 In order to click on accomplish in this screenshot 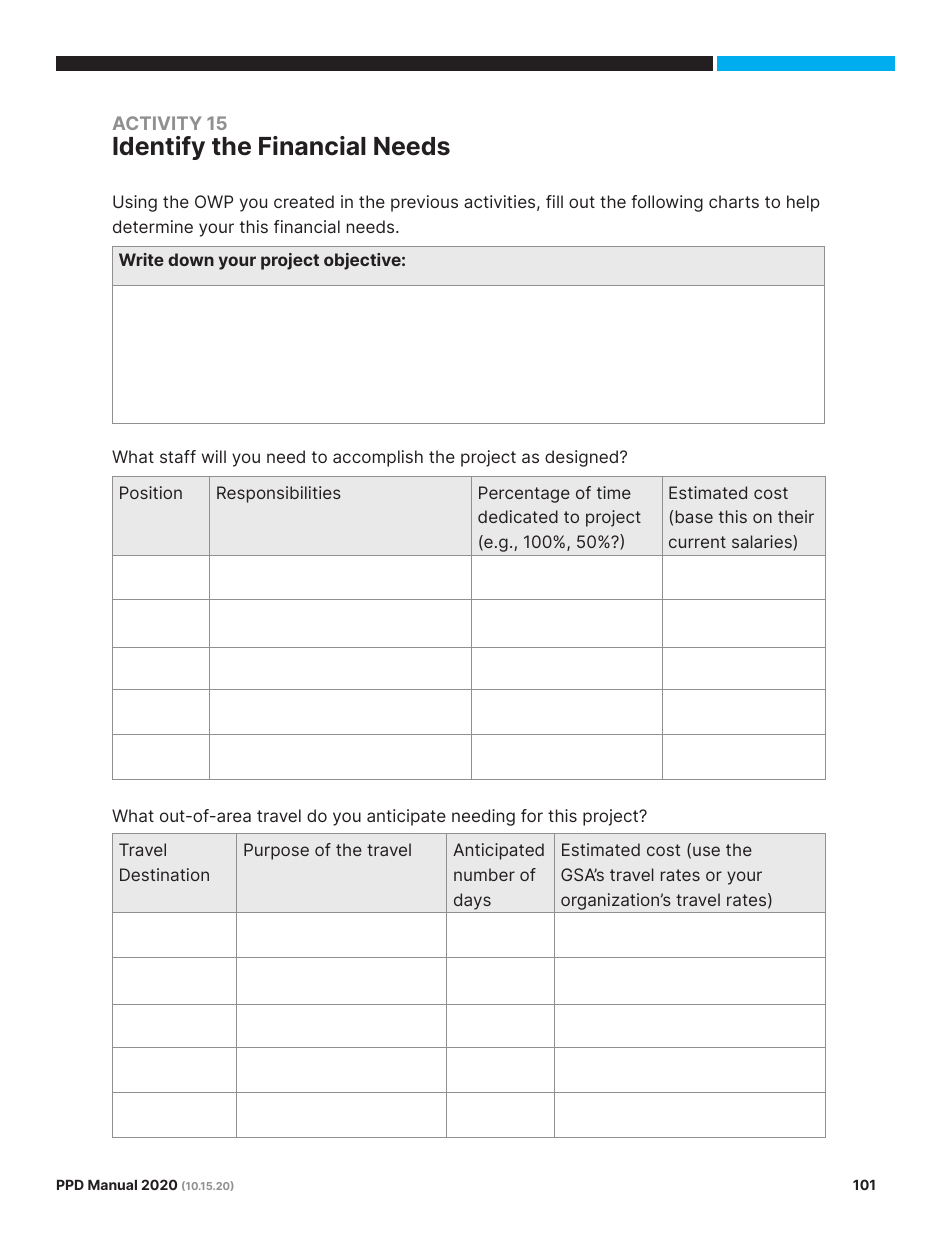, I will do `click(378, 458)`.
